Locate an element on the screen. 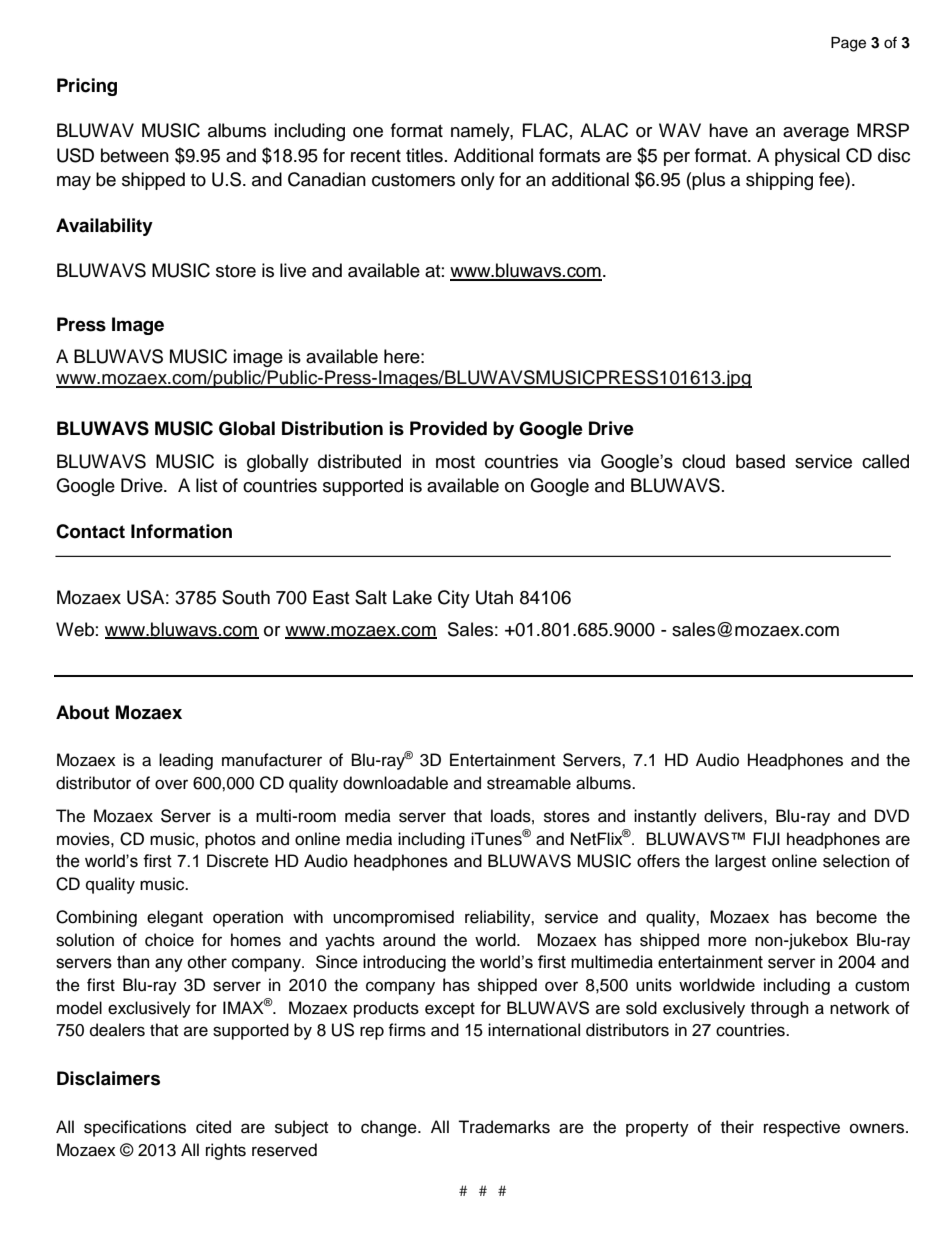 This screenshot has width=952, height=1233. Pricing is located at coordinates (87, 87).
